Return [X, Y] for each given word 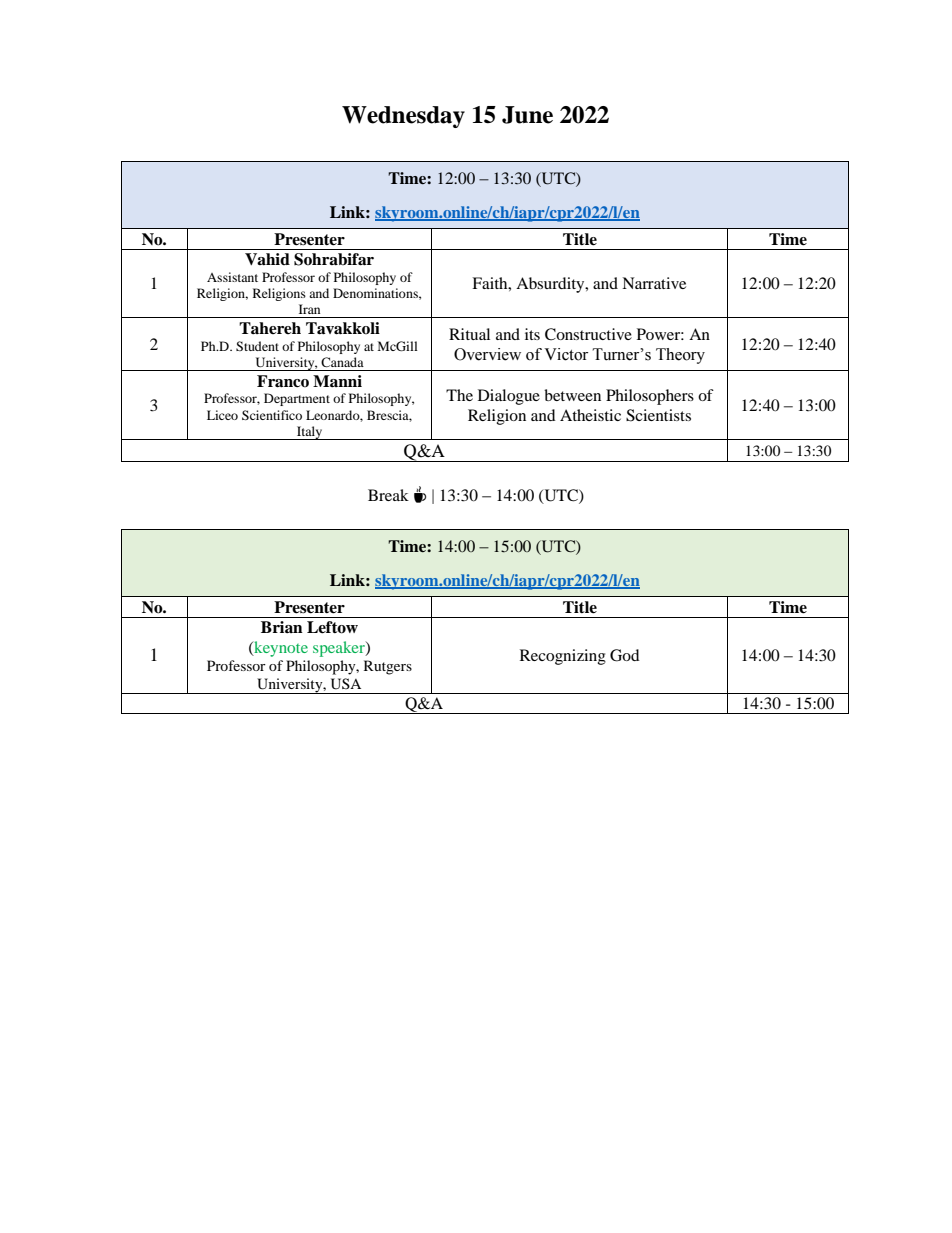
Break [388, 495]
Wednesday [403, 117]
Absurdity [551, 285]
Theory [680, 356]
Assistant [232, 277]
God [625, 655]
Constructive [588, 334]
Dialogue [509, 397]
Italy [310, 433]
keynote [280, 649]
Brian [282, 627]
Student [257, 346]
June [527, 115]
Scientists [658, 415]
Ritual [469, 334]
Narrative [654, 283]
